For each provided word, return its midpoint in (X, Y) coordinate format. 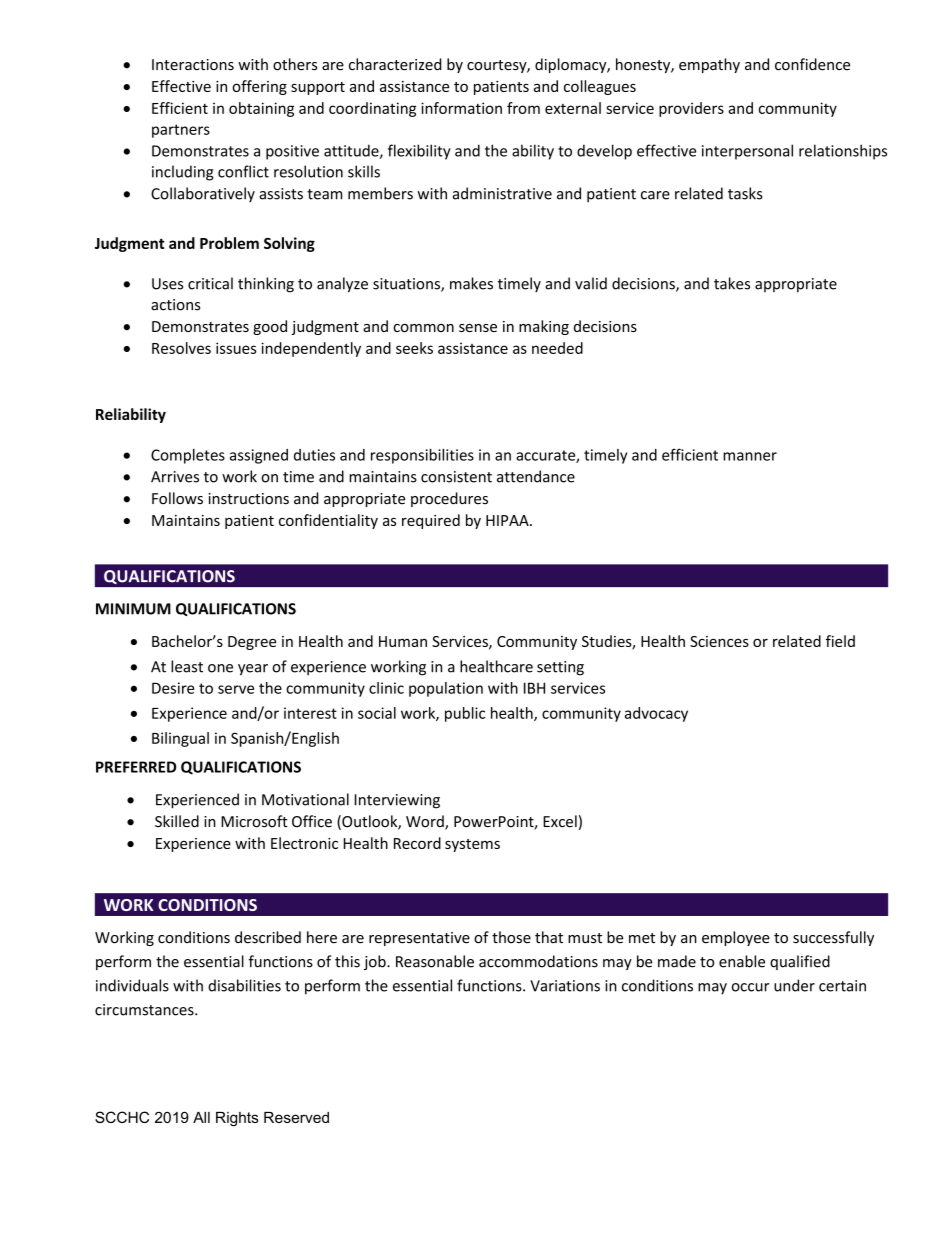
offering (259, 87)
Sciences (719, 641)
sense (478, 328)
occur (750, 987)
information (461, 108)
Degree (252, 643)
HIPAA (508, 520)
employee (736, 938)
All (201, 1117)
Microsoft (254, 821)
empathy (709, 65)
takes (732, 283)
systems (472, 845)
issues (236, 348)
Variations (565, 986)
